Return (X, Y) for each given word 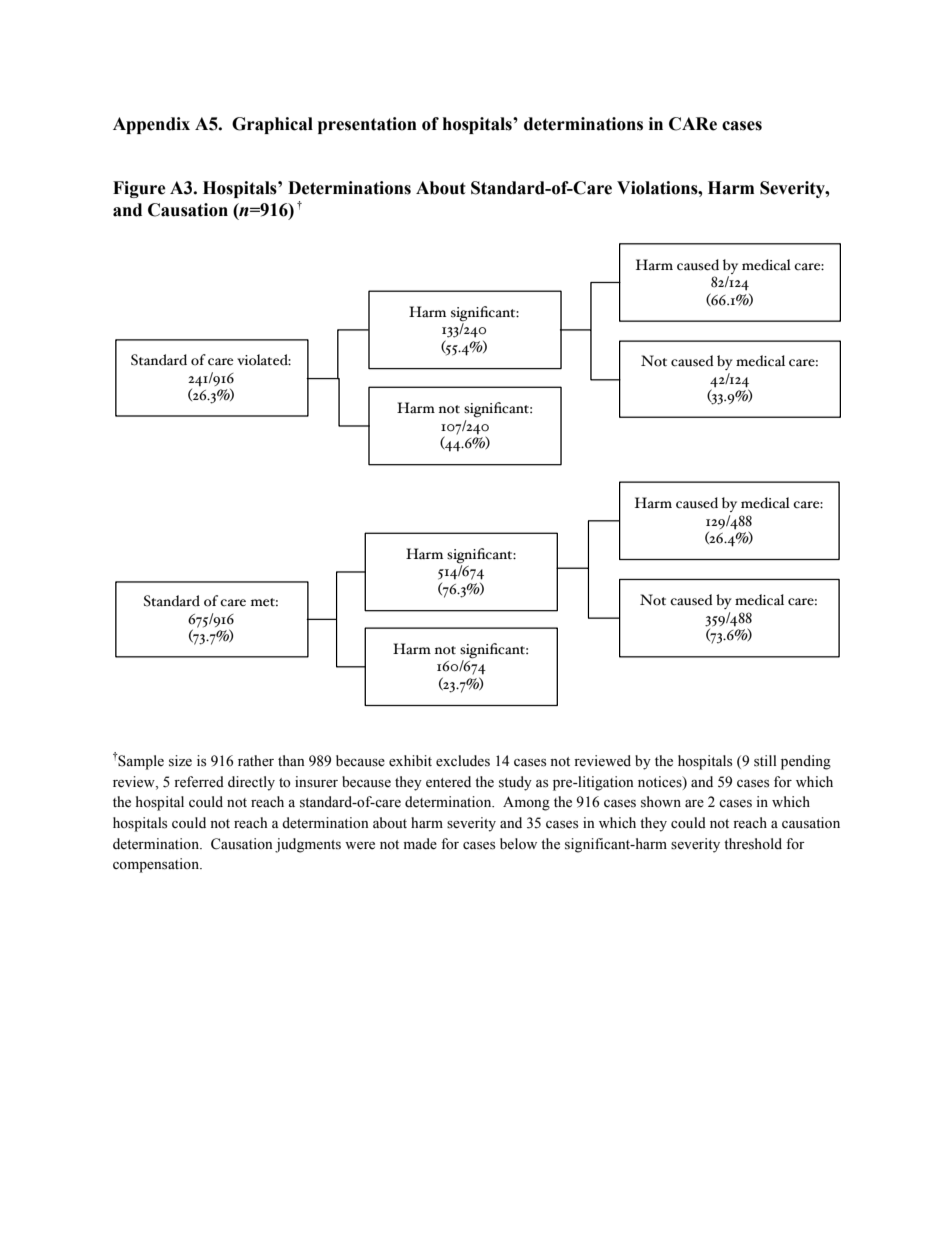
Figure (139, 189)
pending (806, 762)
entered (448, 782)
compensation (157, 865)
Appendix (151, 125)
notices (661, 782)
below (518, 844)
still (765, 761)
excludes (463, 761)
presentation (367, 125)
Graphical (272, 125)
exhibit (410, 761)
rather (256, 761)
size (180, 761)
